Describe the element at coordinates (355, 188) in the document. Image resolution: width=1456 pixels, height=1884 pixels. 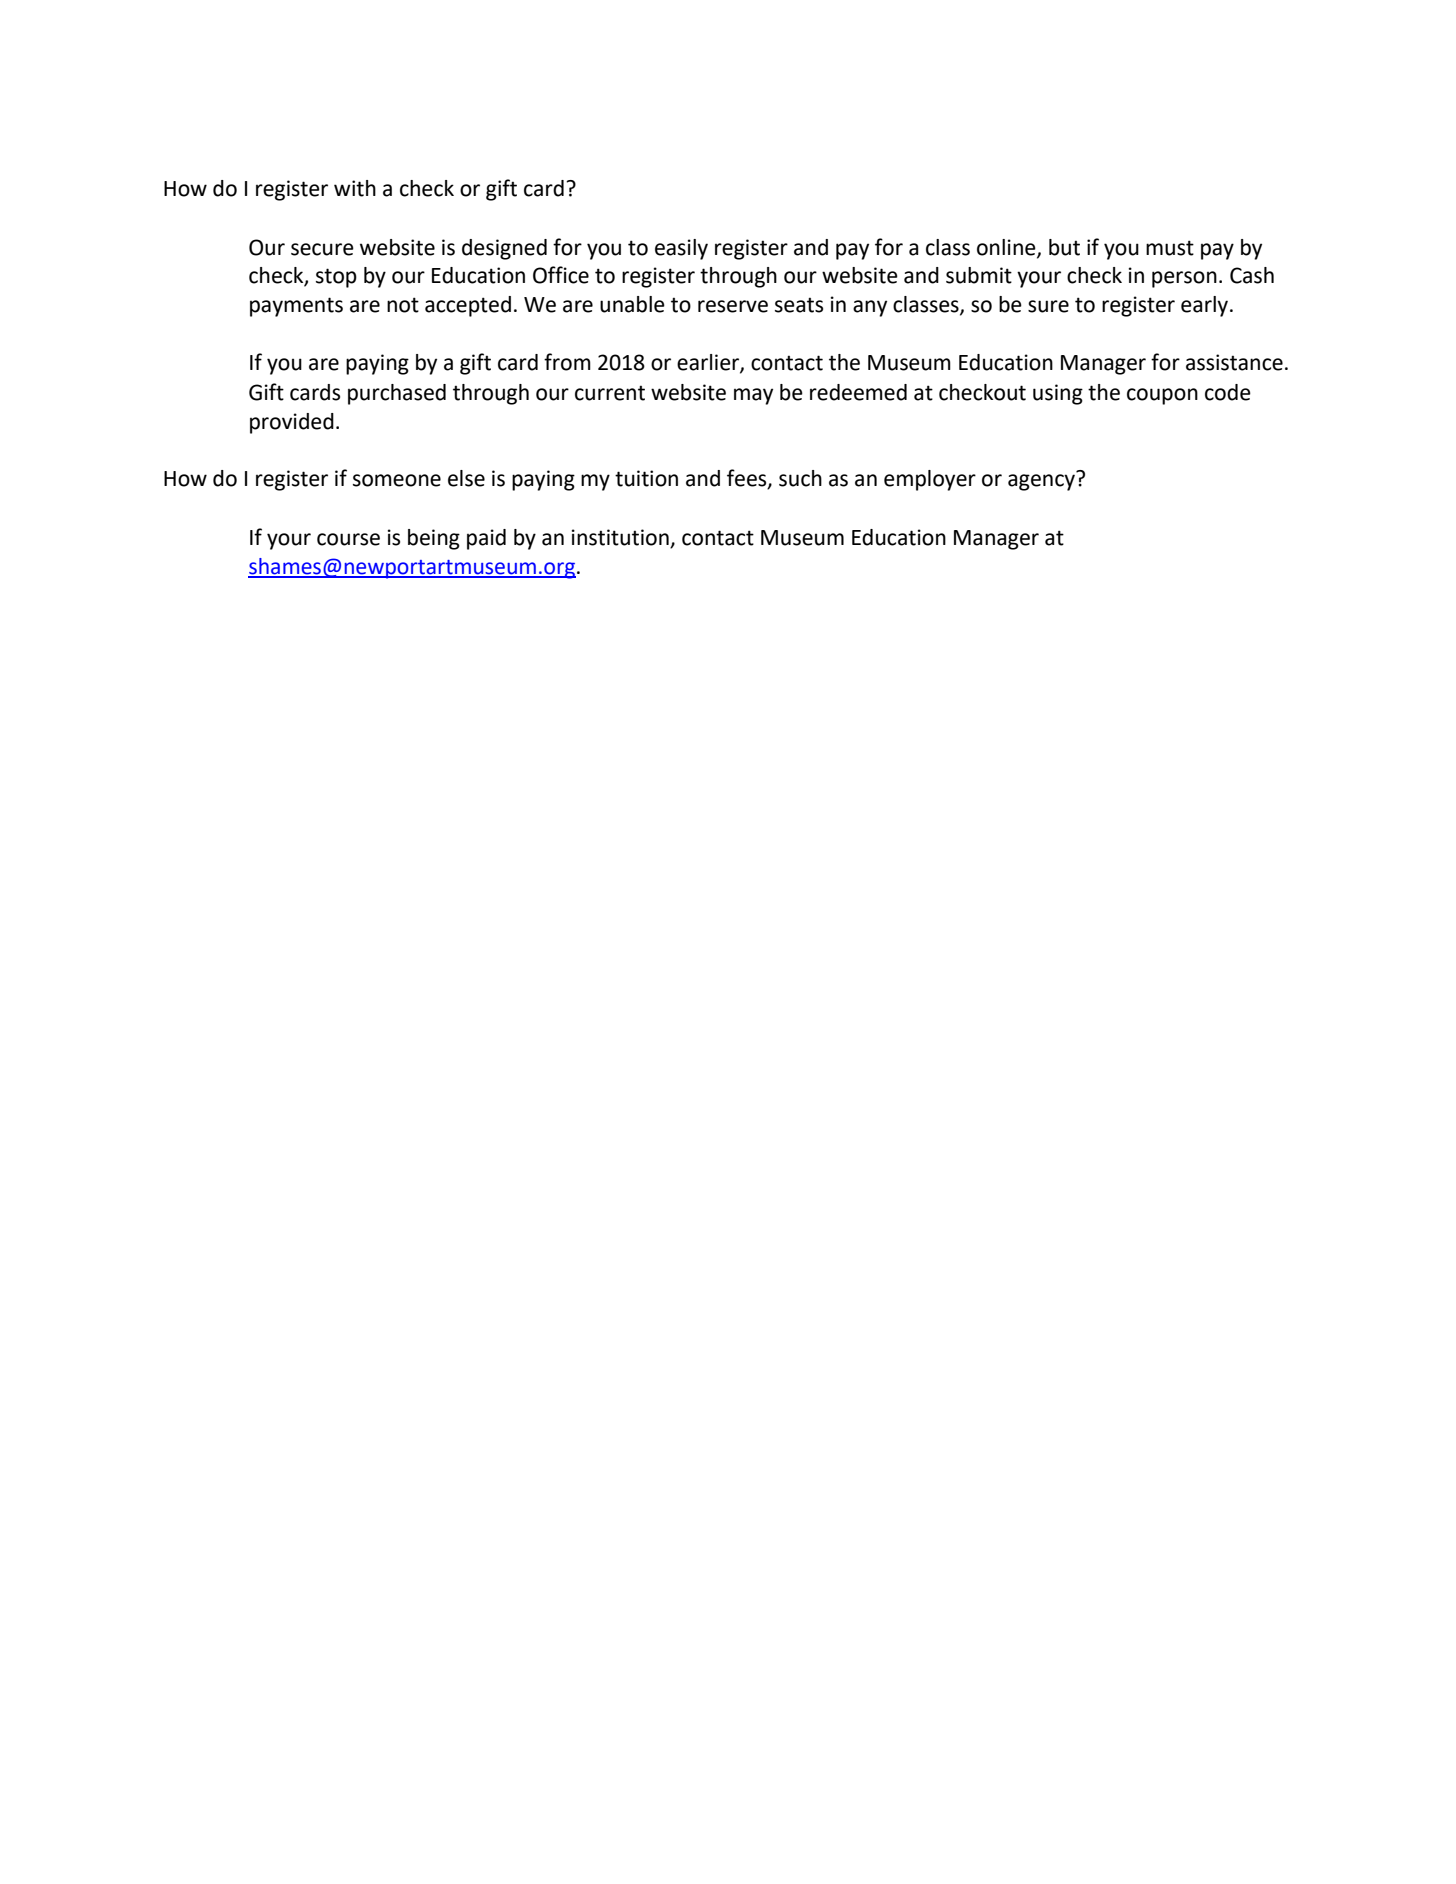
I see `with` at that location.
